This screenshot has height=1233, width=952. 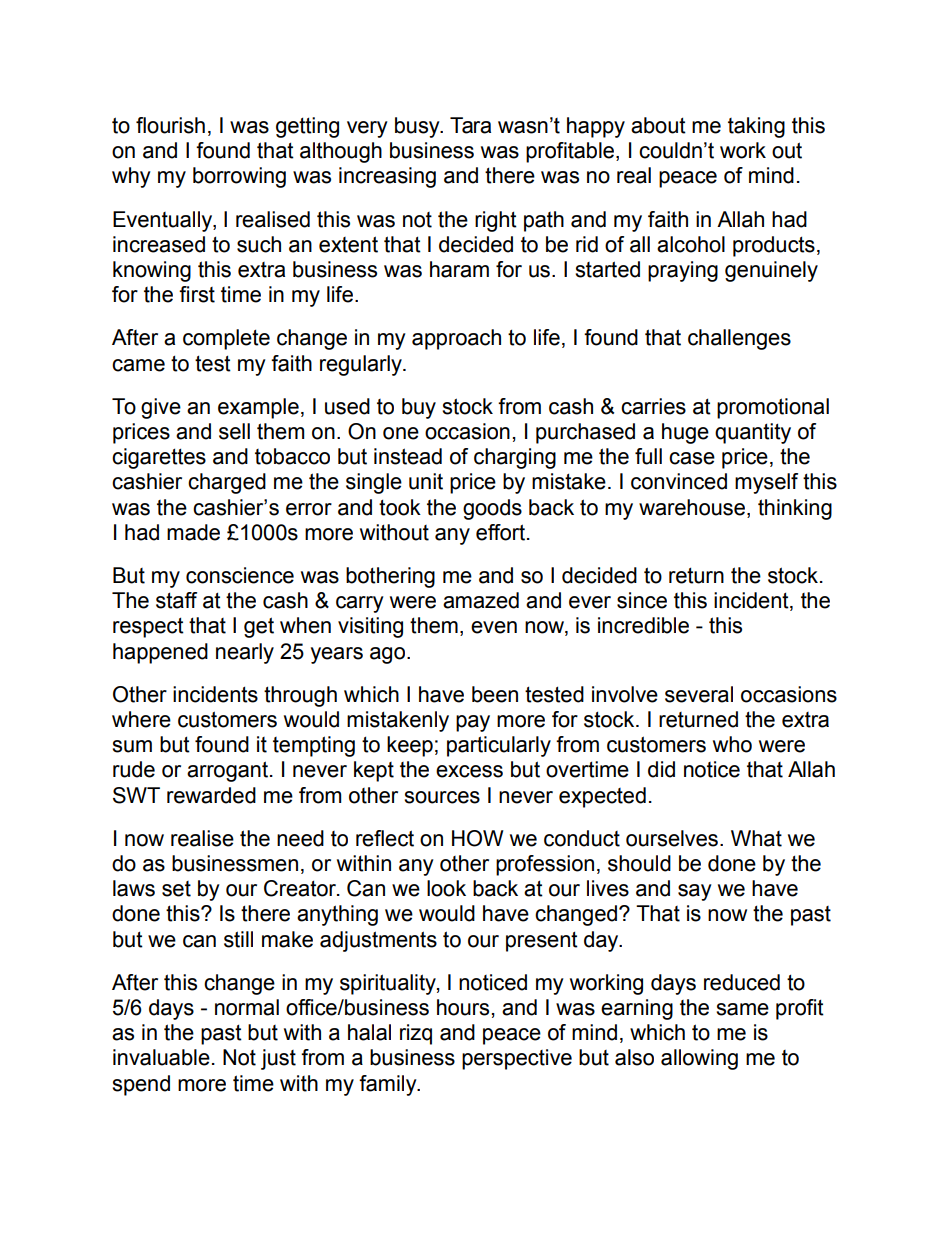 What do you see at coordinates (517, 1059) in the screenshot?
I see `perspective` at bounding box center [517, 1059].
